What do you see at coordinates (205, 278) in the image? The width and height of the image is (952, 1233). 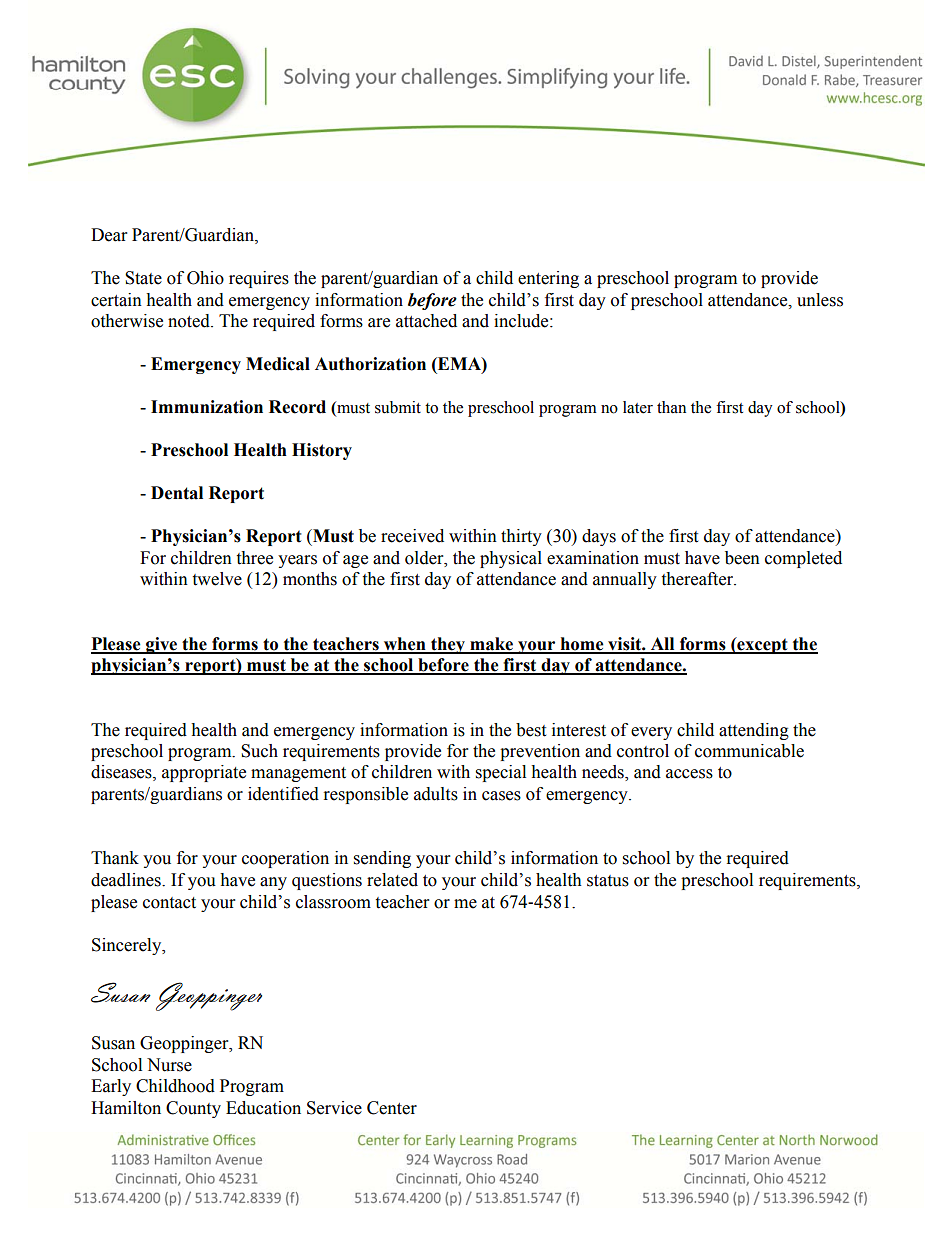 I see `Ohio` at bounding box center [205, 278].
